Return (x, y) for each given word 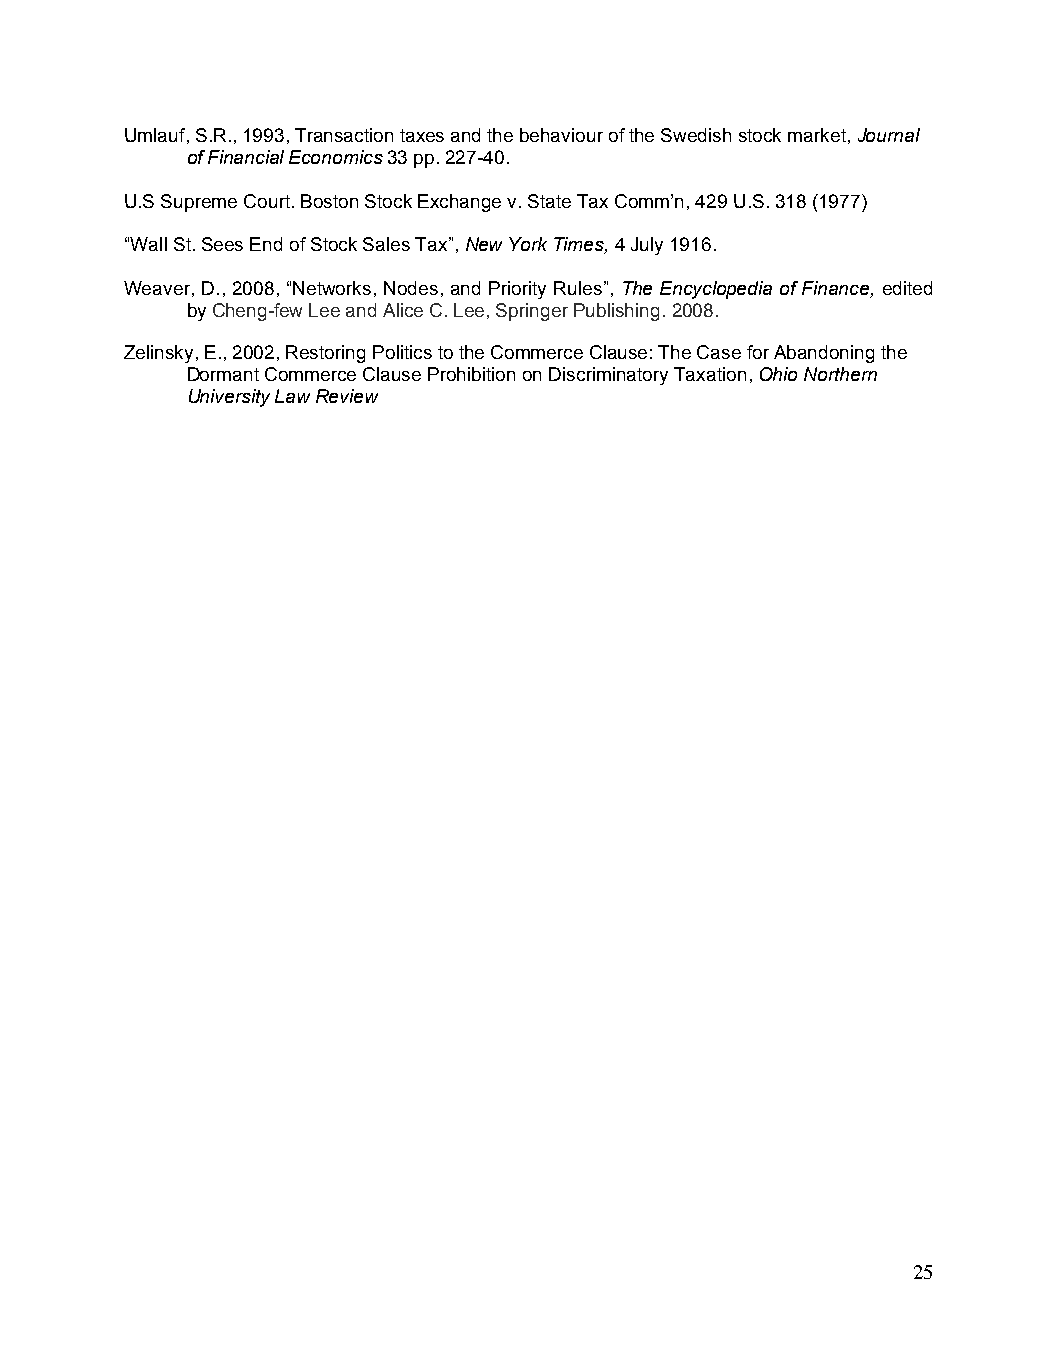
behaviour (561, 135)
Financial (246, 157)
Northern (840, 374)
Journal (889, 135)
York (528, 244)
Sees (222, 244)
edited (907, 288)
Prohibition (471, 374)
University (229, 398)
